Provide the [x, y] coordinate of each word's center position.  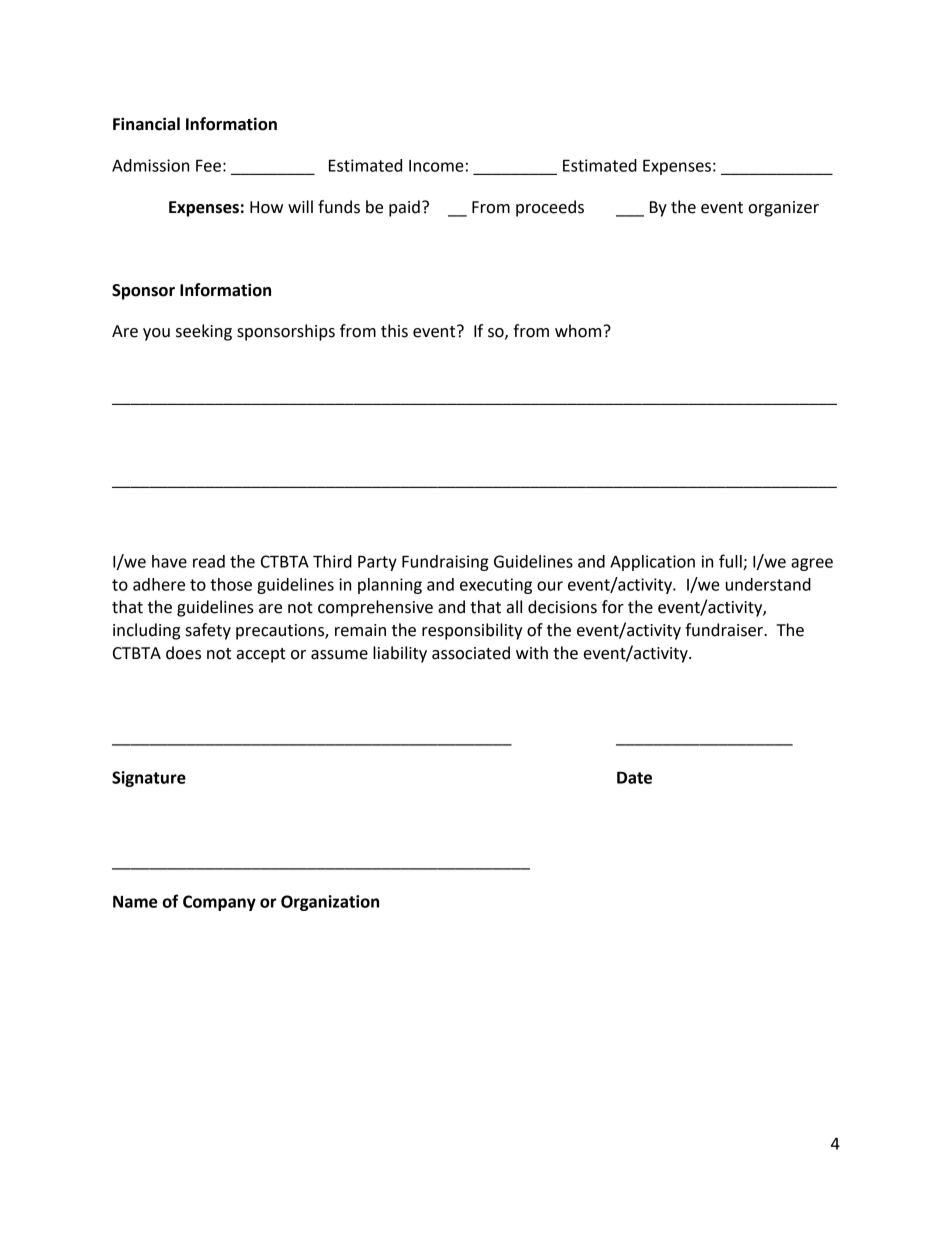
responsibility [472, 631]
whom [579, 331]
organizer [783, 209]
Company [219, 903]
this [394, 331]
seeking [204, 332]
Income [436, 166]
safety [208, 631]
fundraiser [725, 630]
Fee [208, 165]
